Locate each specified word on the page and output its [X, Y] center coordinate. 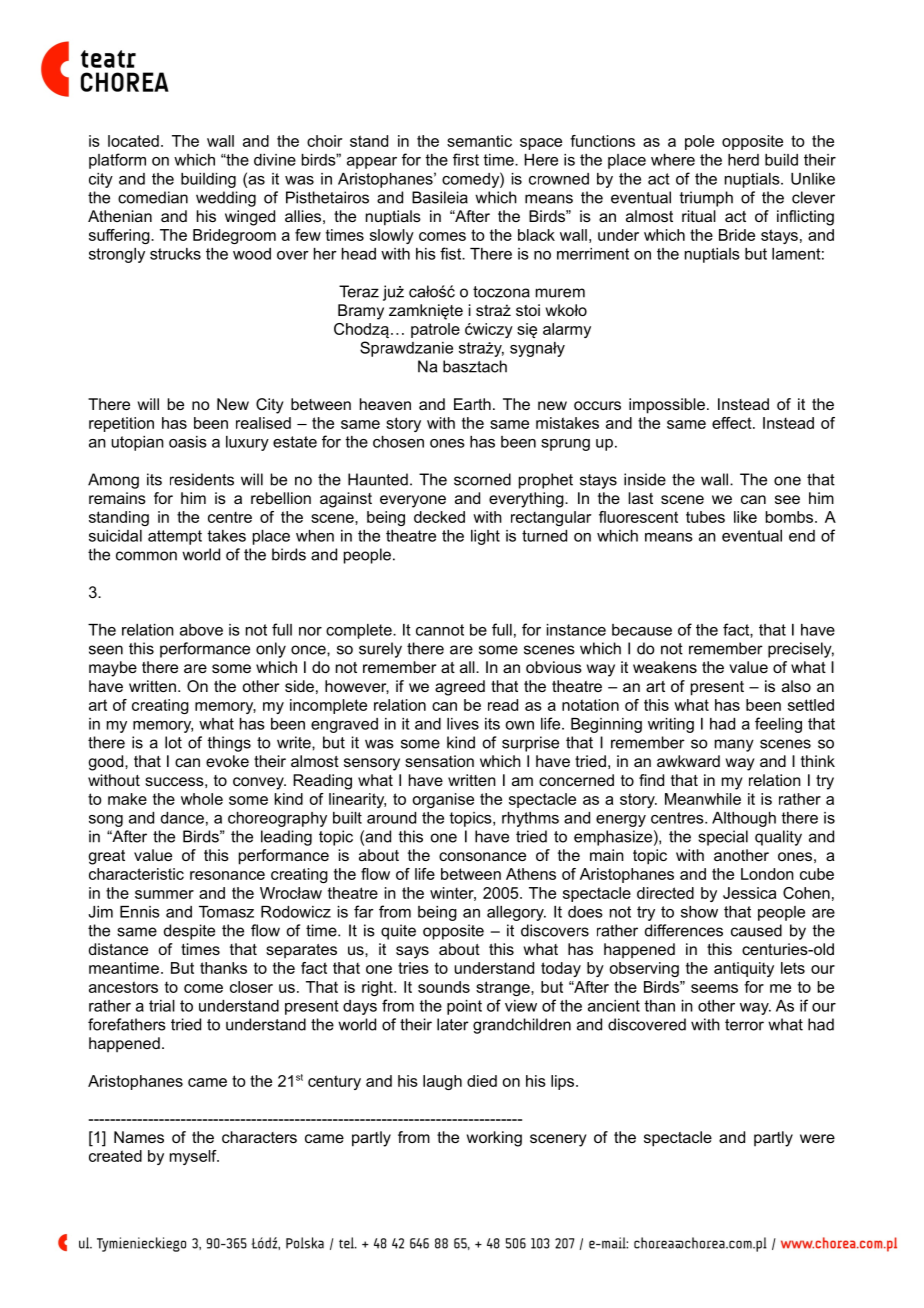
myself [194, 1157]
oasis [188, 442]
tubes [705, 517]
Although [744, 819]
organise [443, 800]
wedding [226, 199]
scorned [482, 479]
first [466, 159]
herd [743, 160]
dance [182, 818]
